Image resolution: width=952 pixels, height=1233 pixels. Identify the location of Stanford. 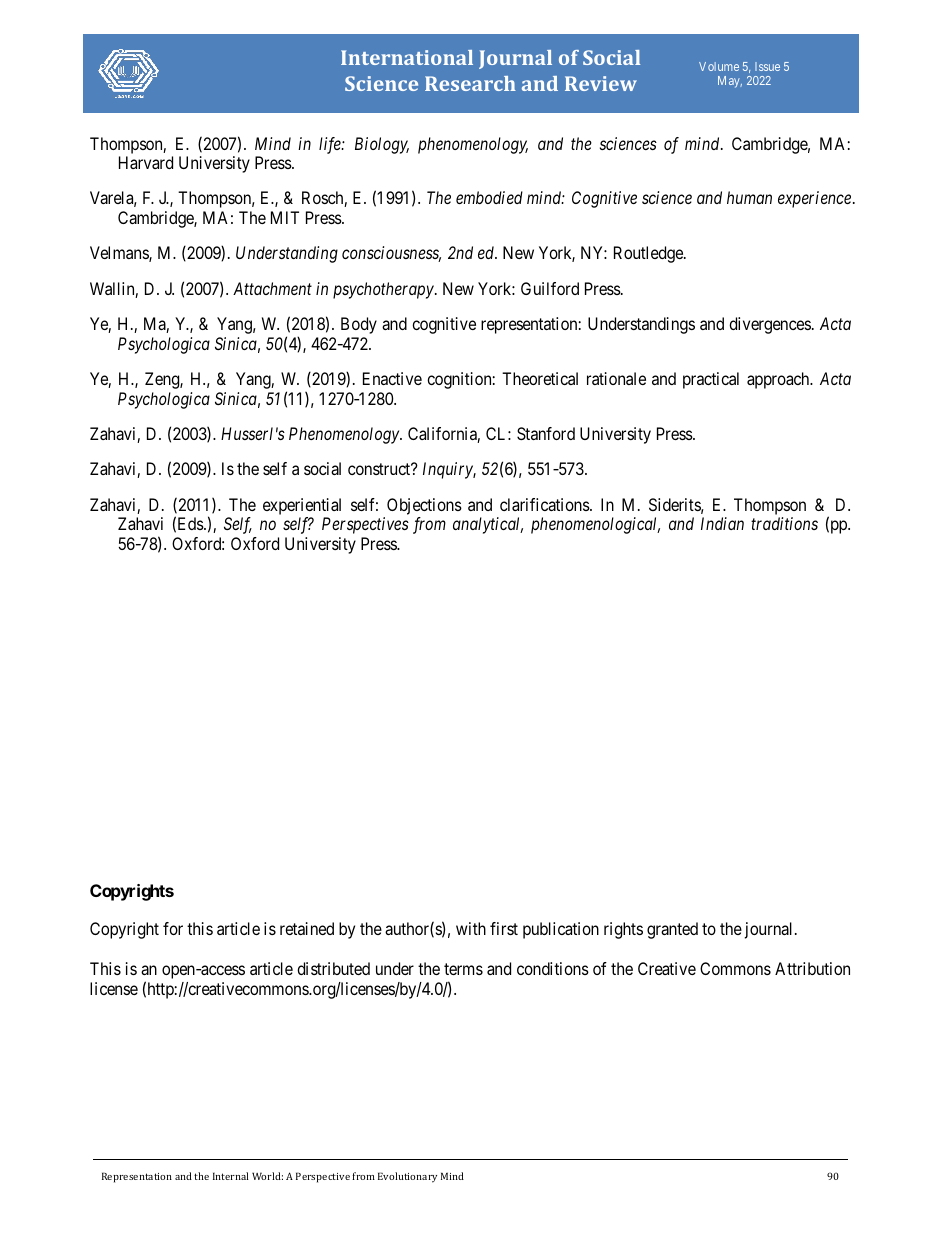
(546, 433).
